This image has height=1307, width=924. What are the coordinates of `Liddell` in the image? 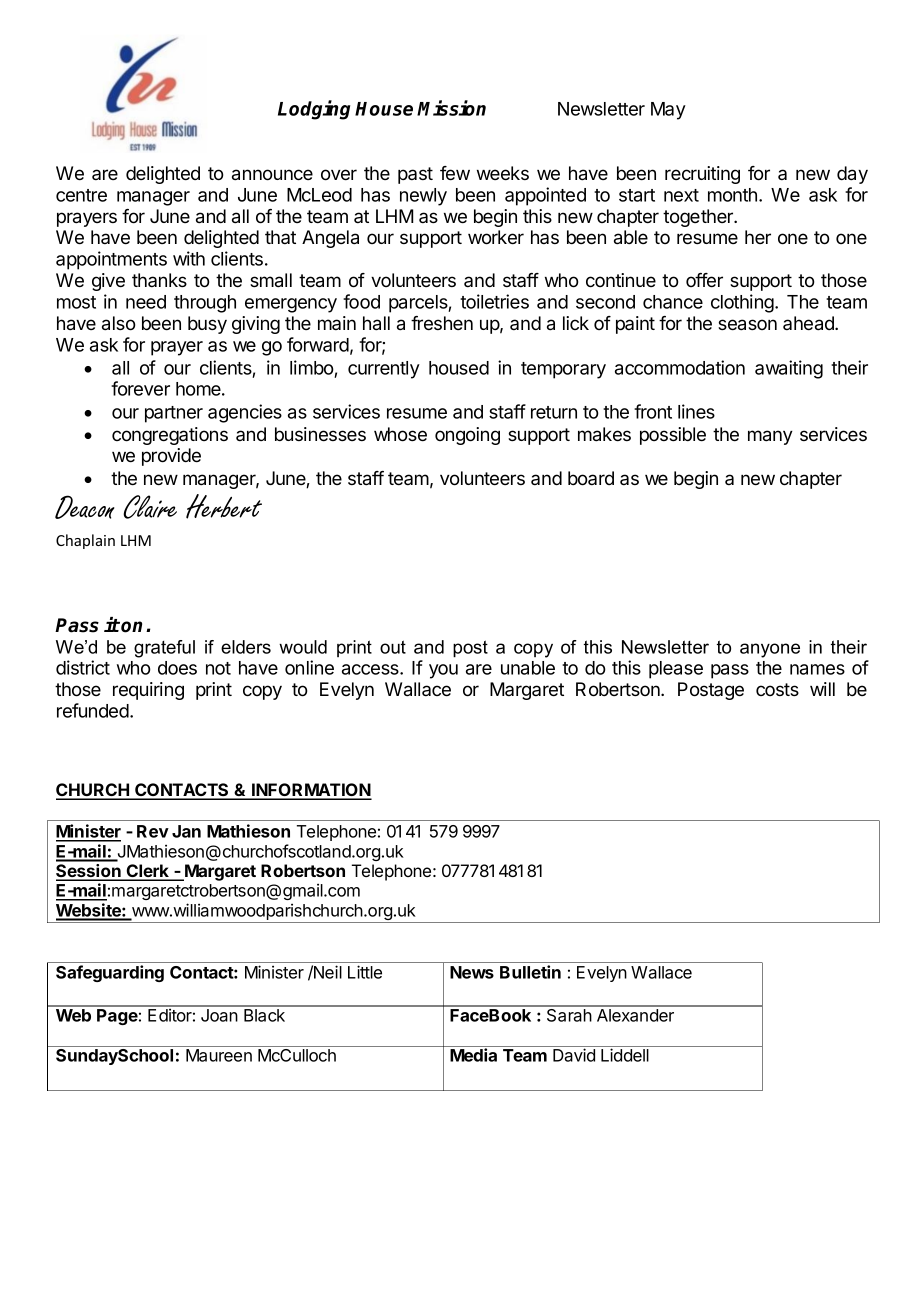 It's located at (625, 1055).
